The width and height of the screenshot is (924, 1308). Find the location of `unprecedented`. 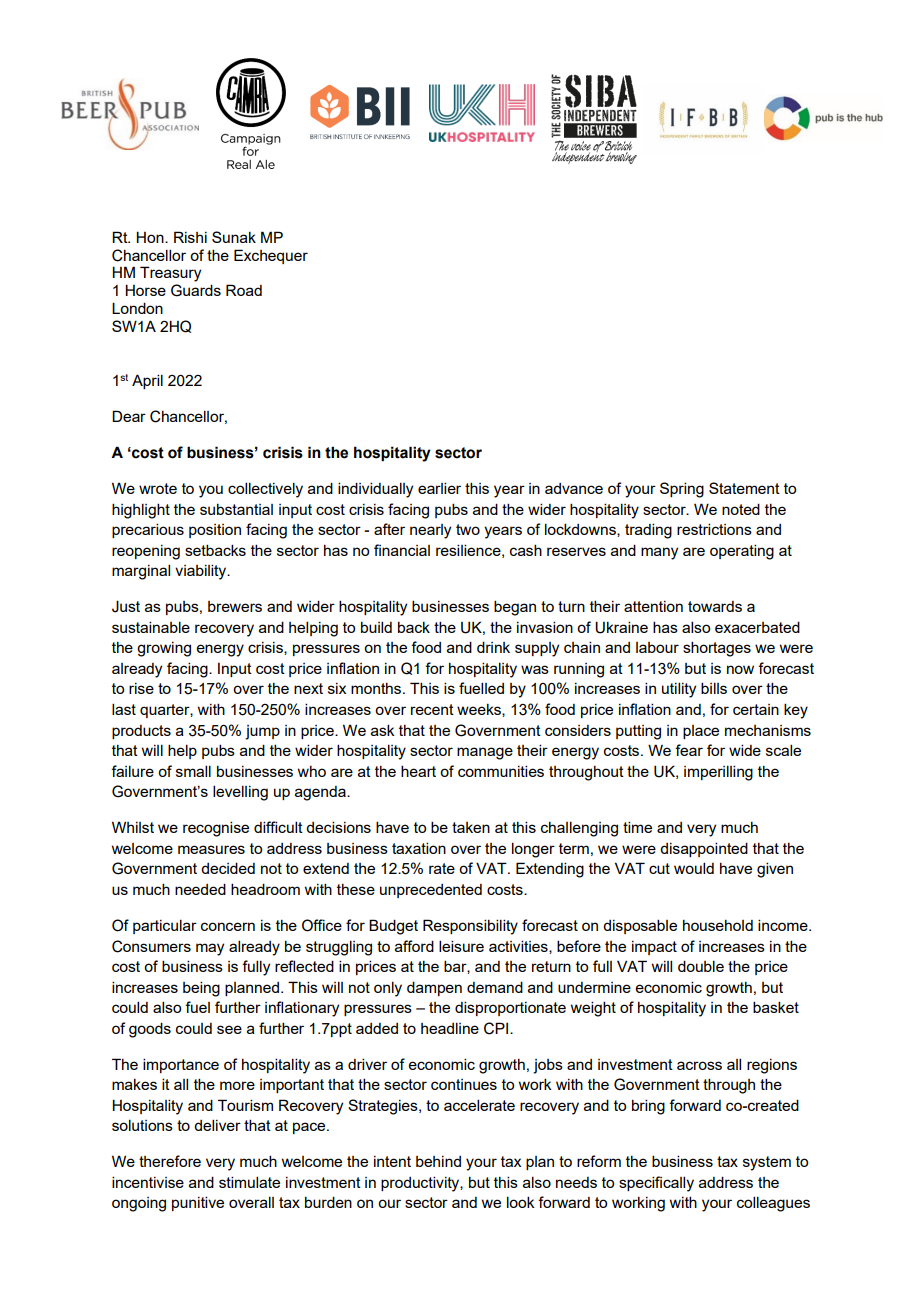

unprecedented is located at coordinates (431, 891).
